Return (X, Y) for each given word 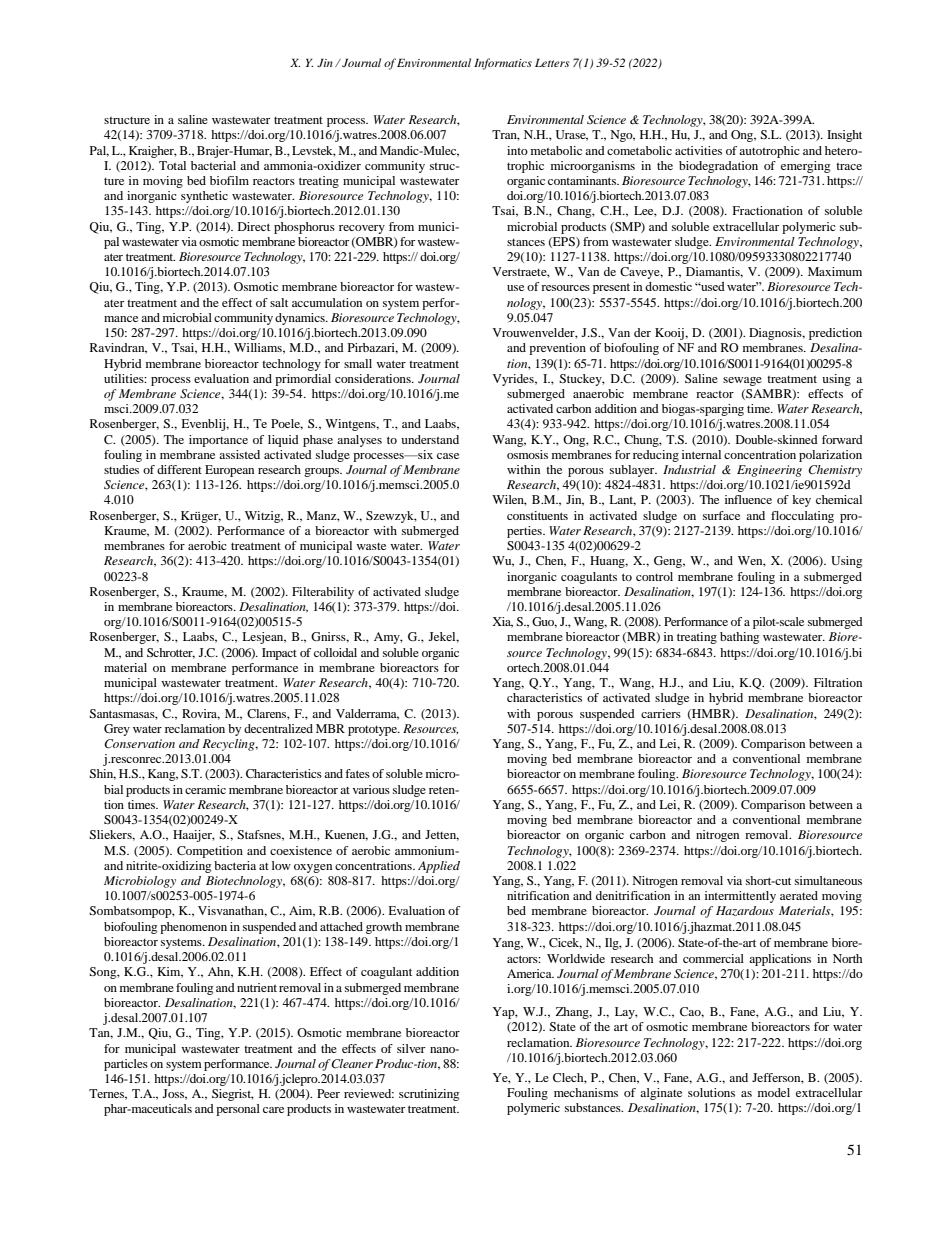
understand (430, 439)
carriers (661, 713)
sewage (742, 381)
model (774, 1092)
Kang (163, 775)
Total (172, 165)
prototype (374, 731)
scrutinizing (429, 1095)
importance (218, 441)
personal (238, 1110)
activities (698, 150)
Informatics (503, 64)
